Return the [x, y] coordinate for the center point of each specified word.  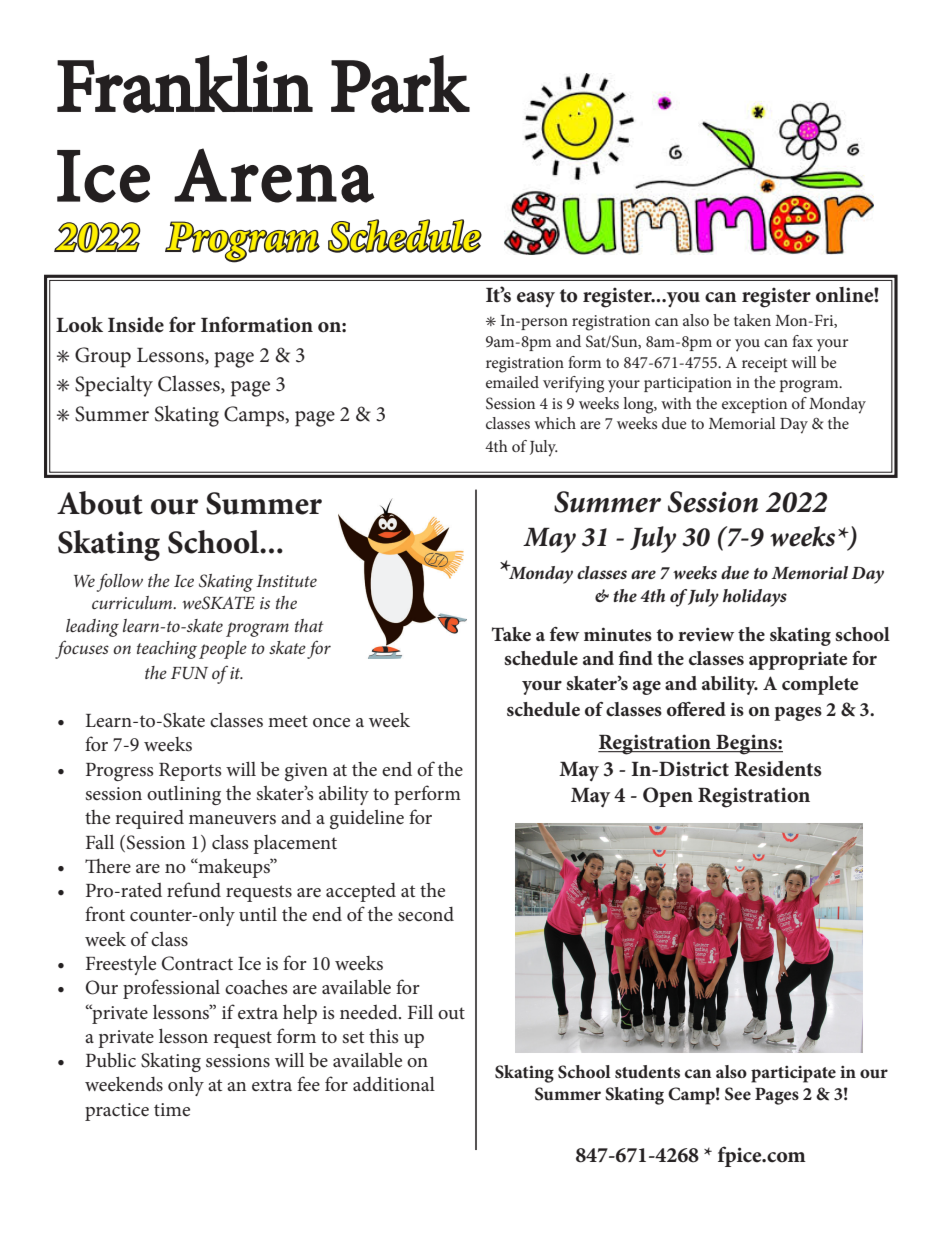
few [564, 634]
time [172, 1110]
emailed [512, 382]
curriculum [133, 602]
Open [668, 797]
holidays [755, 598]
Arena [274, 175]
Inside [136, 325]
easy [536, 300]
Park [400, 84]
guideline [367, 819]
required [149, 819]
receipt [765, 364]
